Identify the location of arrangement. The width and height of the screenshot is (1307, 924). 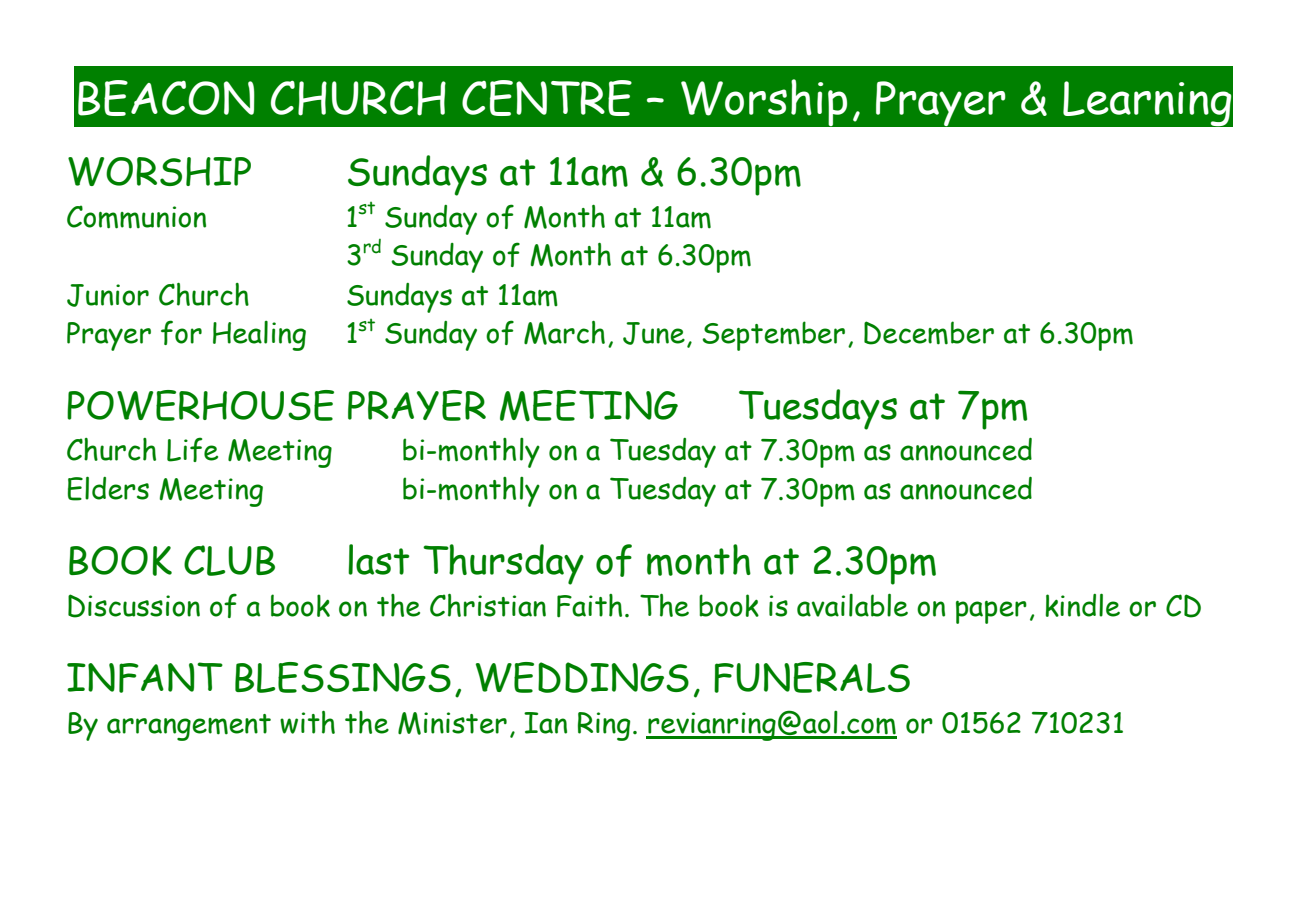
(189, 727).
